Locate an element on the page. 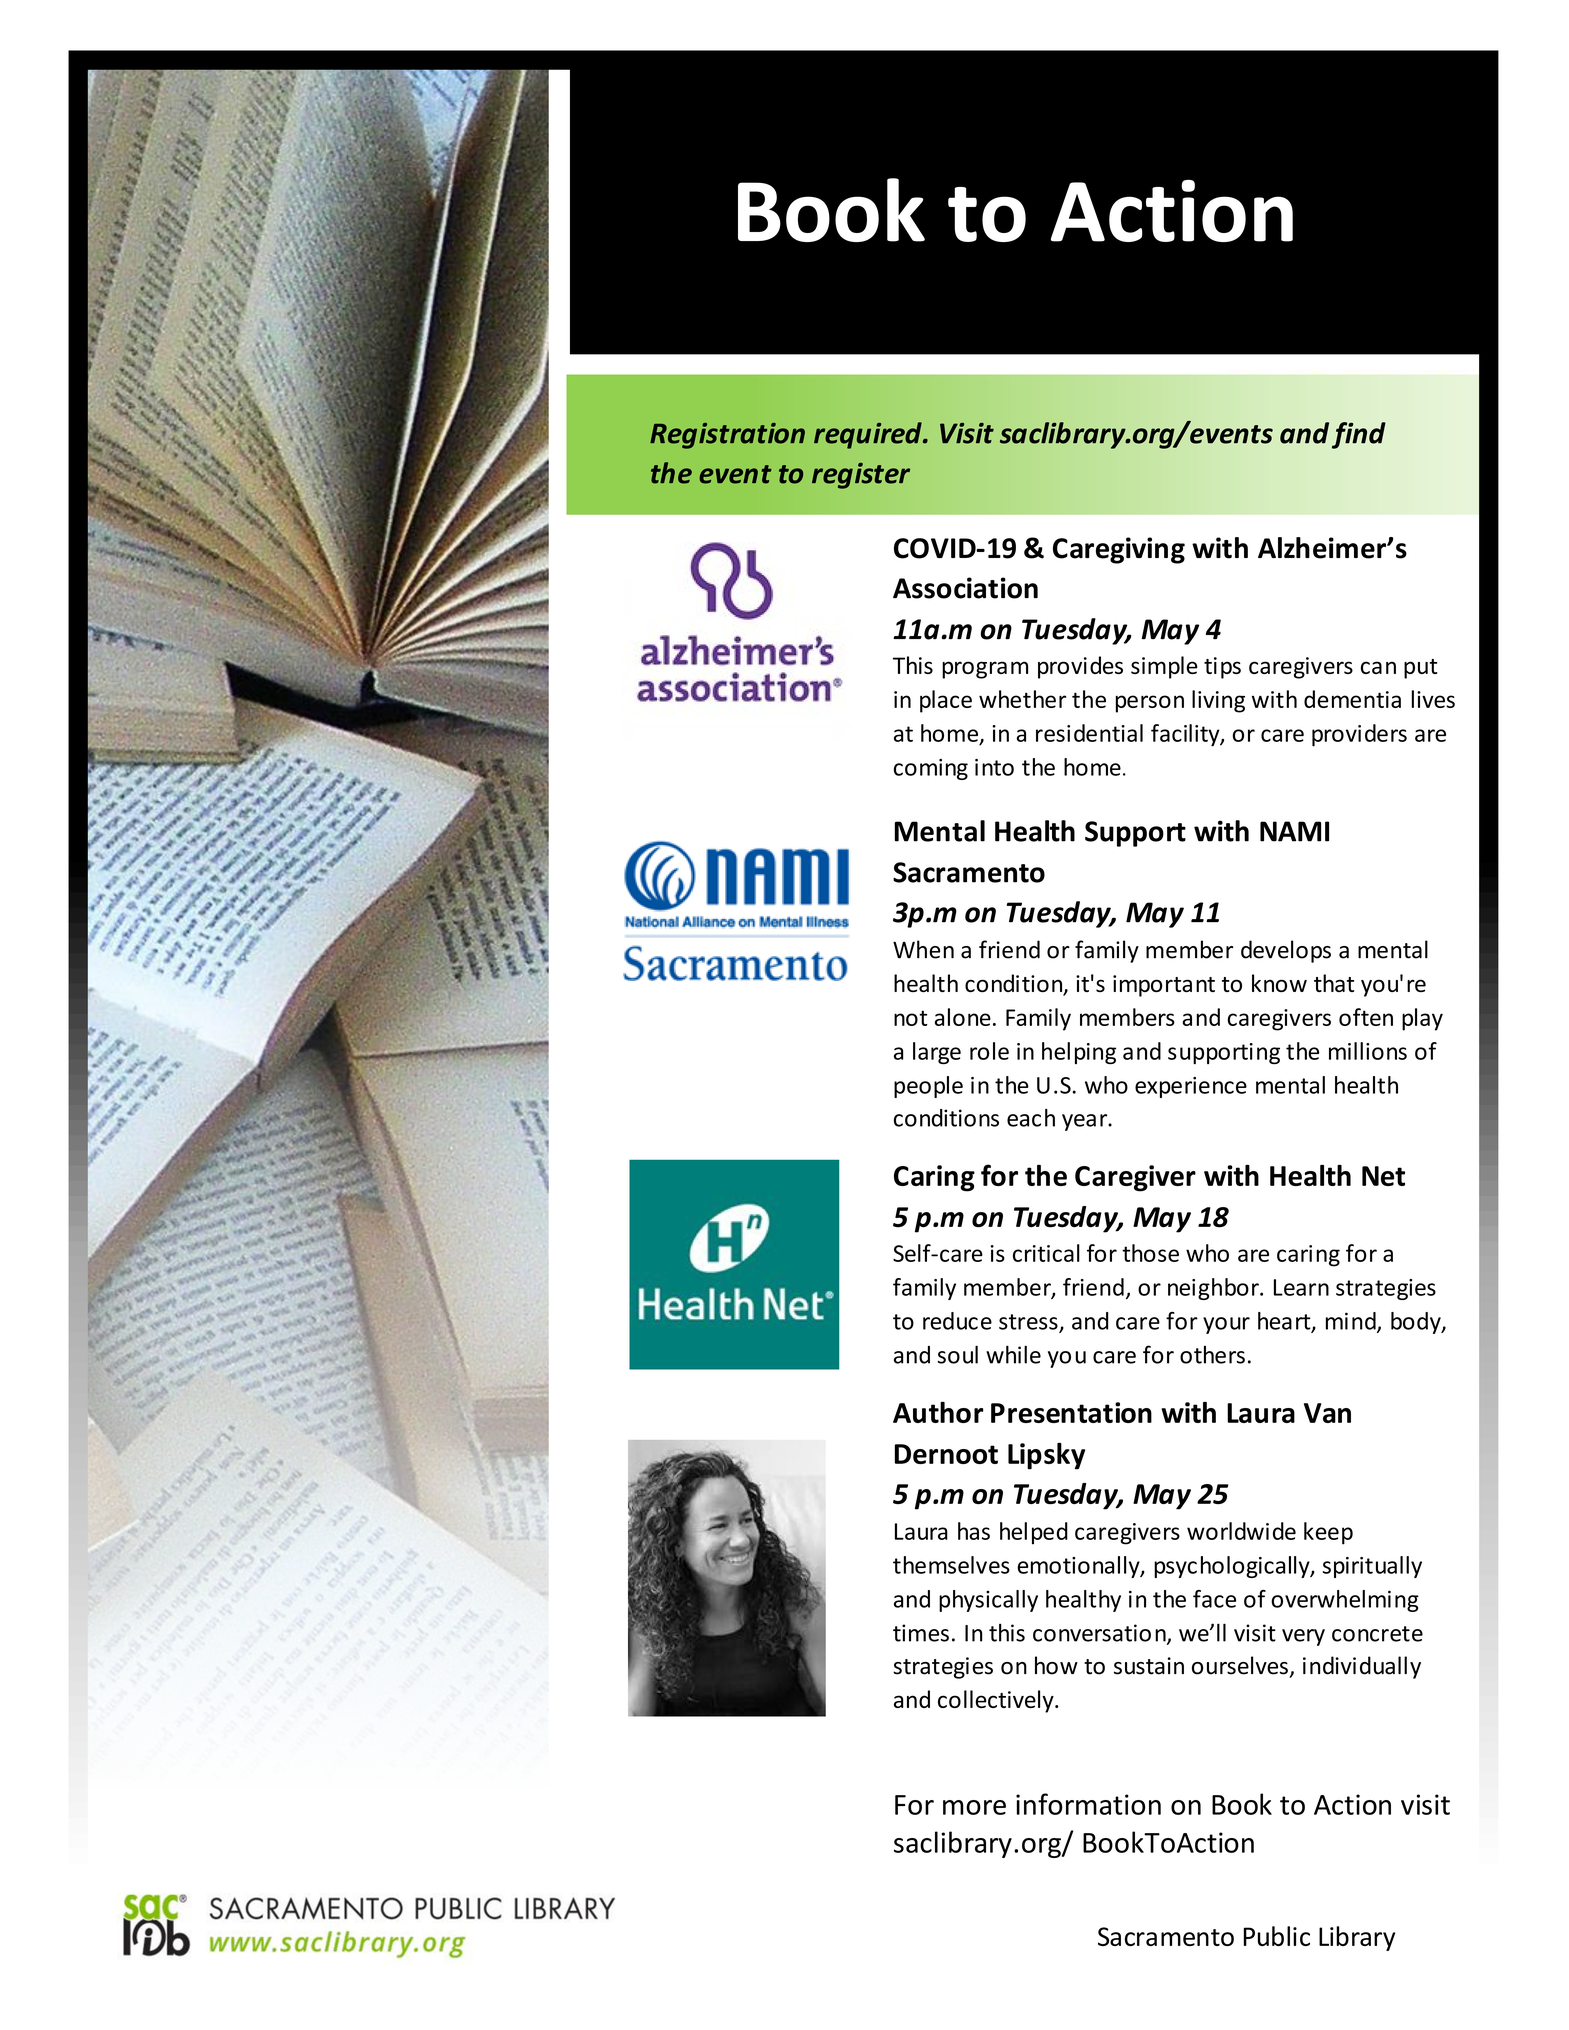  Net is located at coordinates (1383, 1176).
